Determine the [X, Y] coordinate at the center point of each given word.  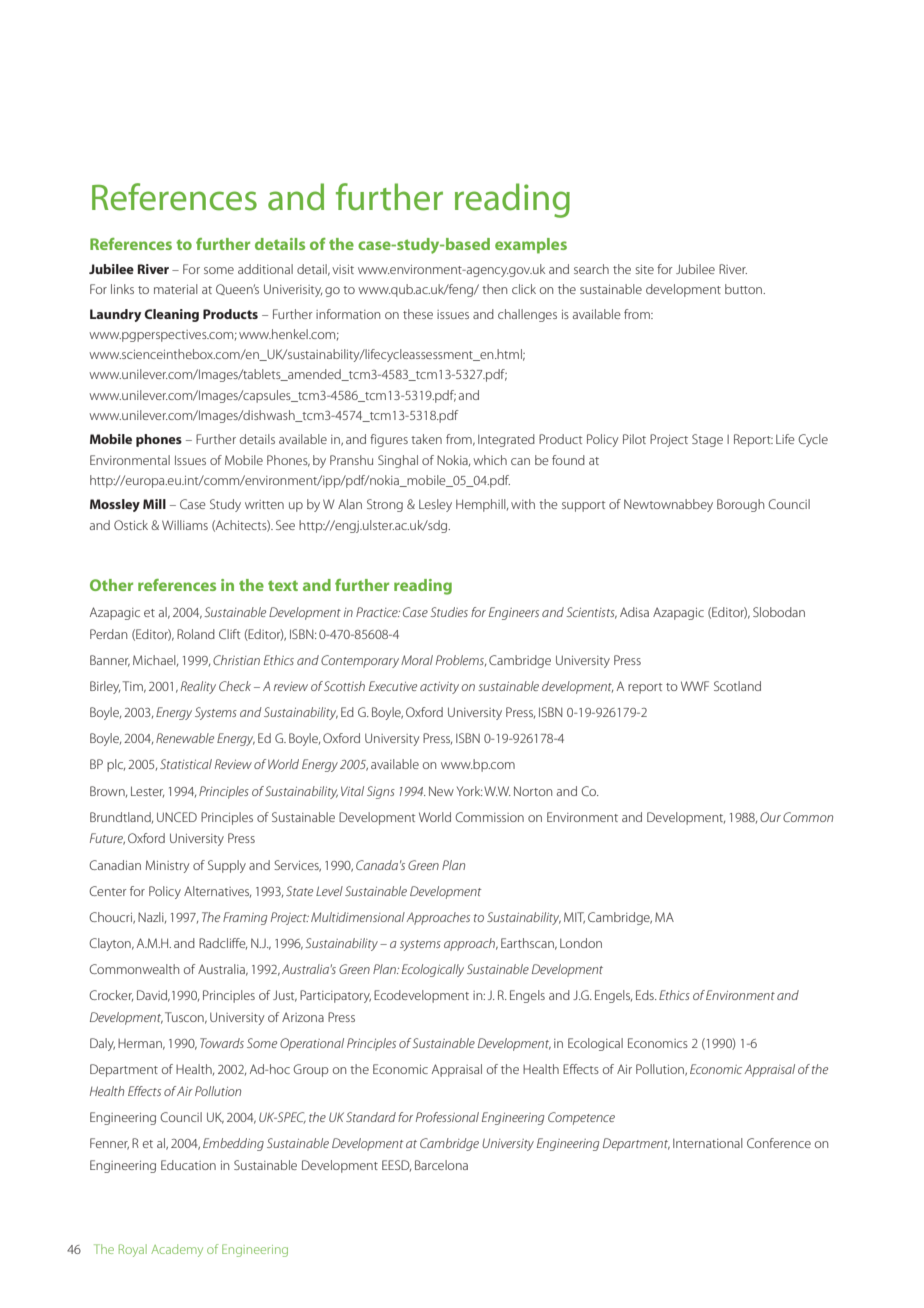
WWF [695, 686]
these [418, 314]
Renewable [185, 738]
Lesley [435, 505]
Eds [646, 995]
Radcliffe [223, 944]
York [470, 791]
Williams [185, 525]
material [176, 289]
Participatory [335, 996]
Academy [177, 1250]
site [644, 269]
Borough [740, 505]
